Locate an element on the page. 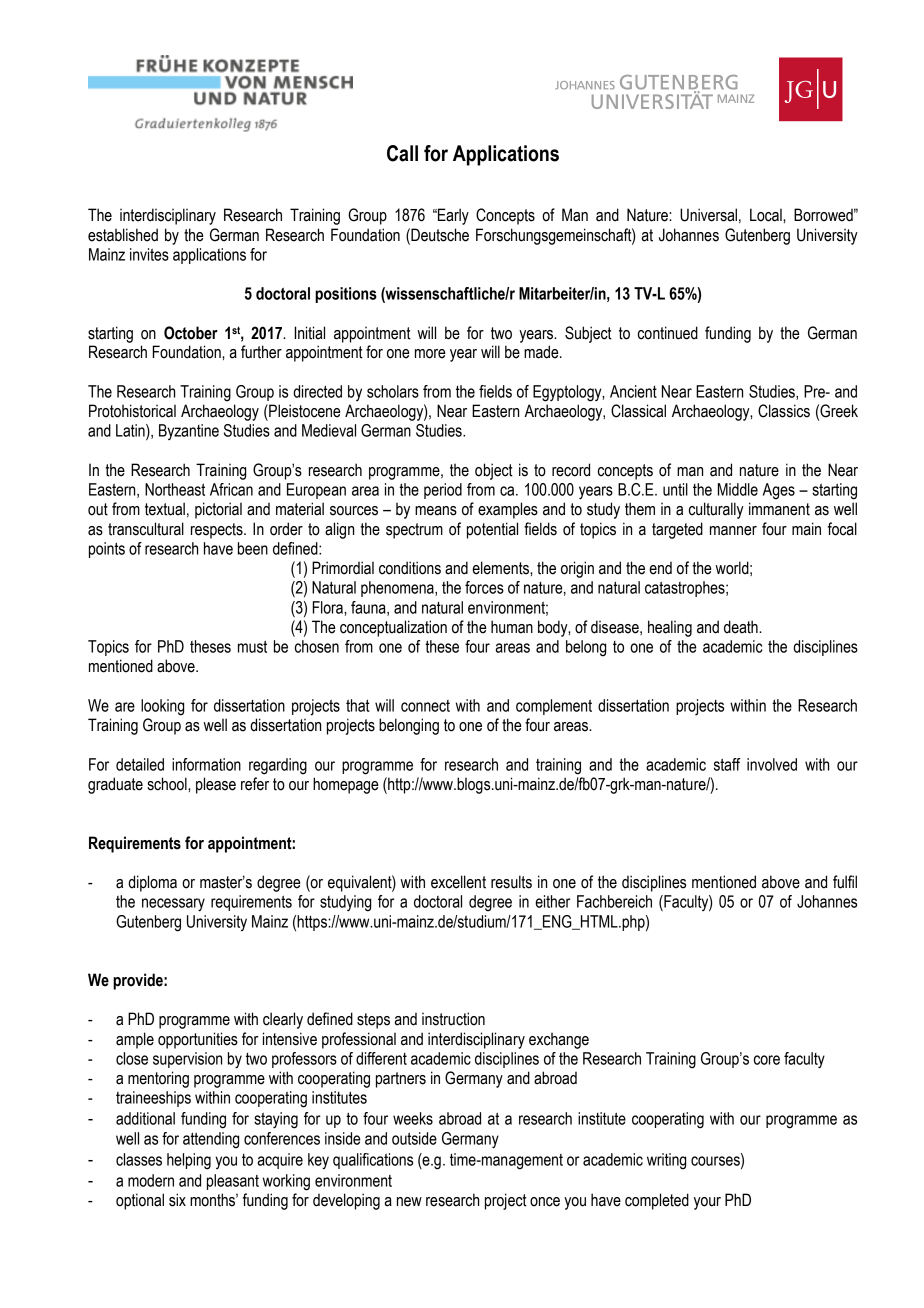  death is located at coordinates (742, 627).
